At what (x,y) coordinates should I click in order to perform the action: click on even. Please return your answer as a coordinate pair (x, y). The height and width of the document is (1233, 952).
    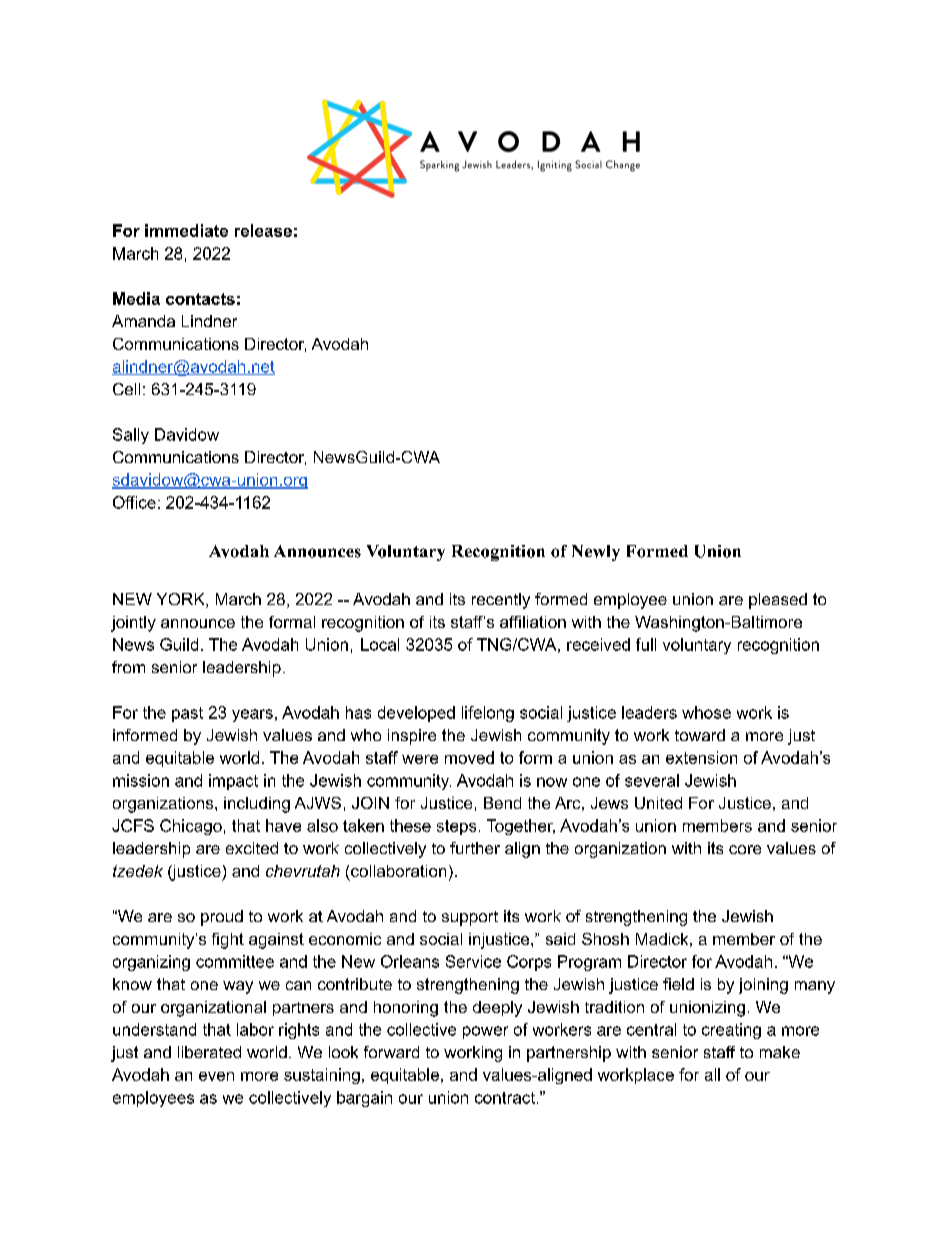
    Looking at the image, I should click on (216, 1076).
